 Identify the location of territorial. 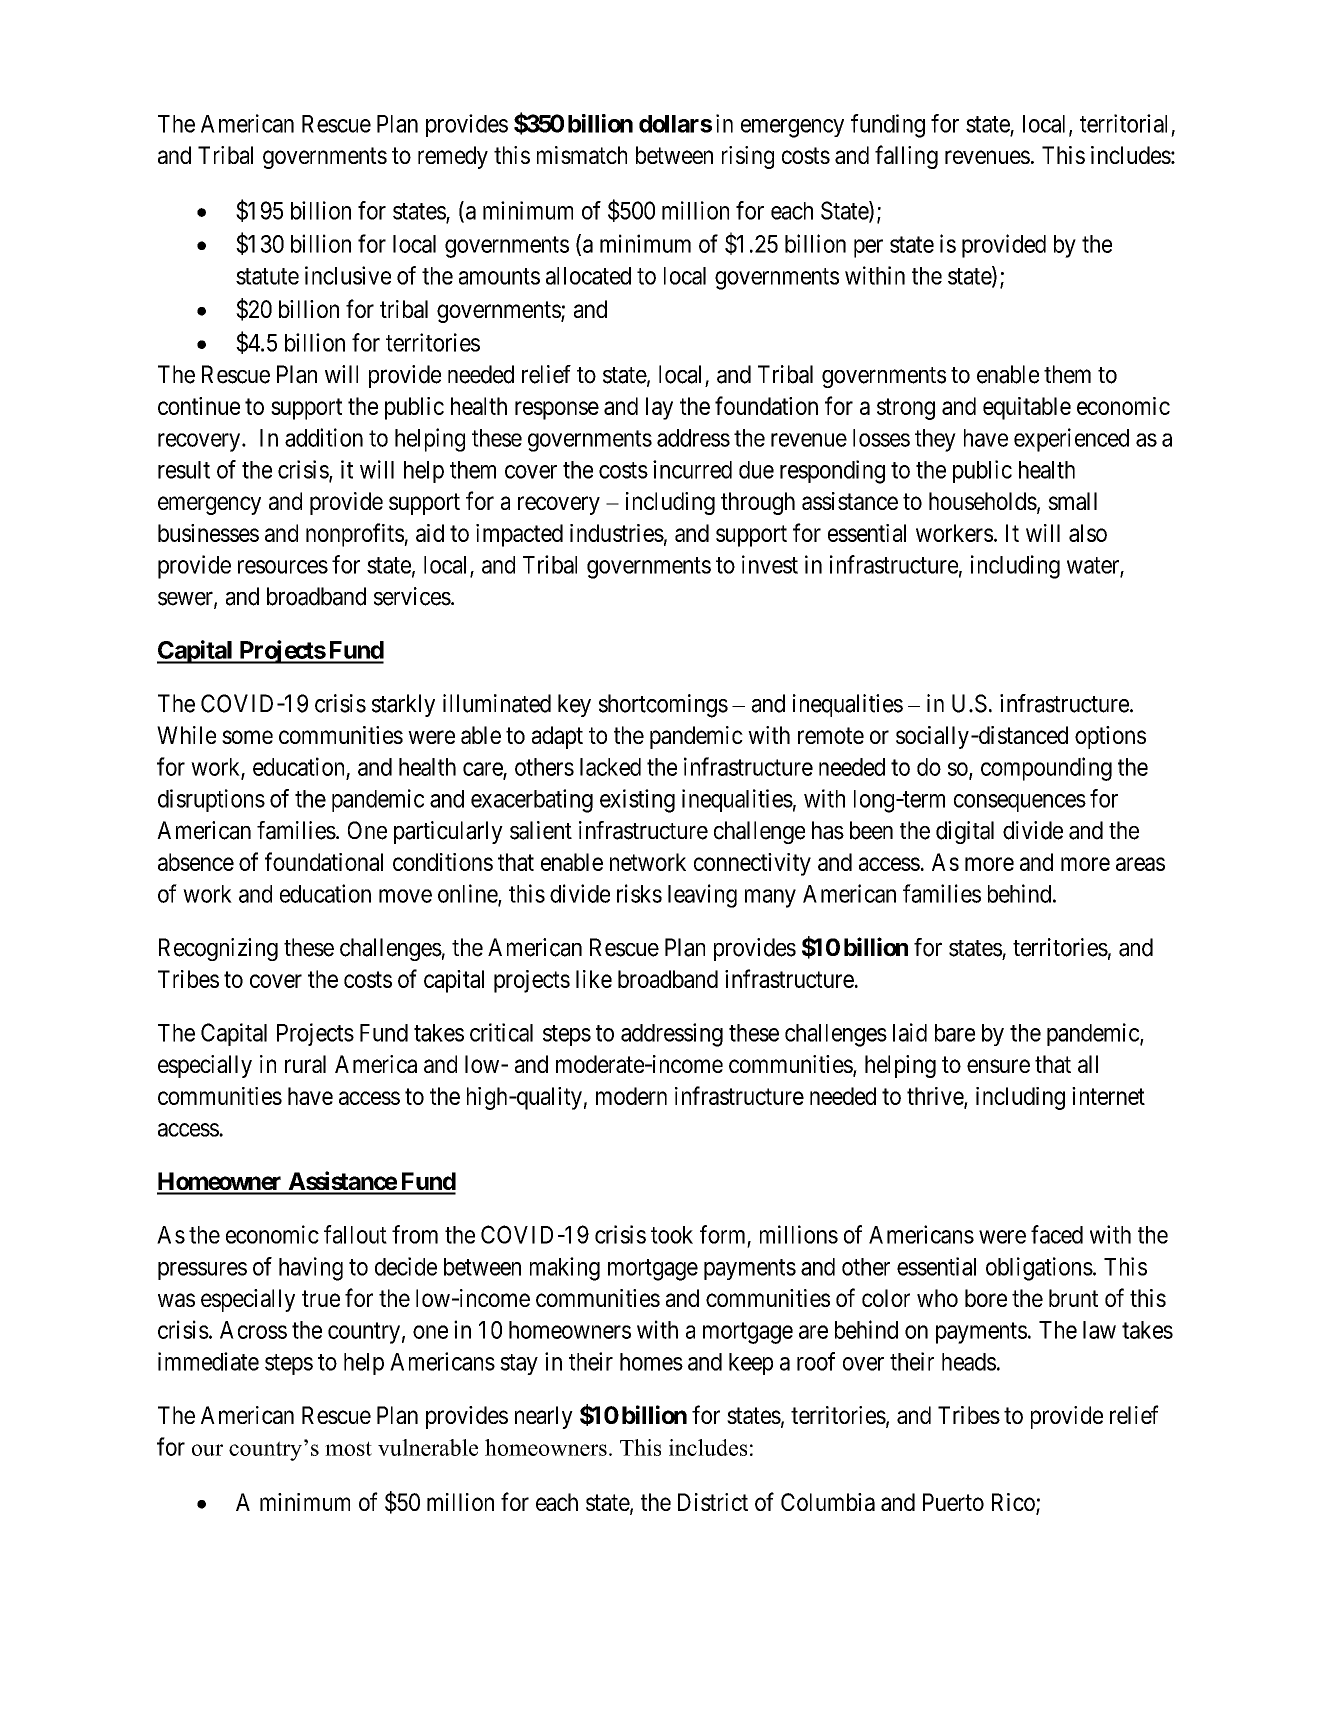
(1123, 123).
